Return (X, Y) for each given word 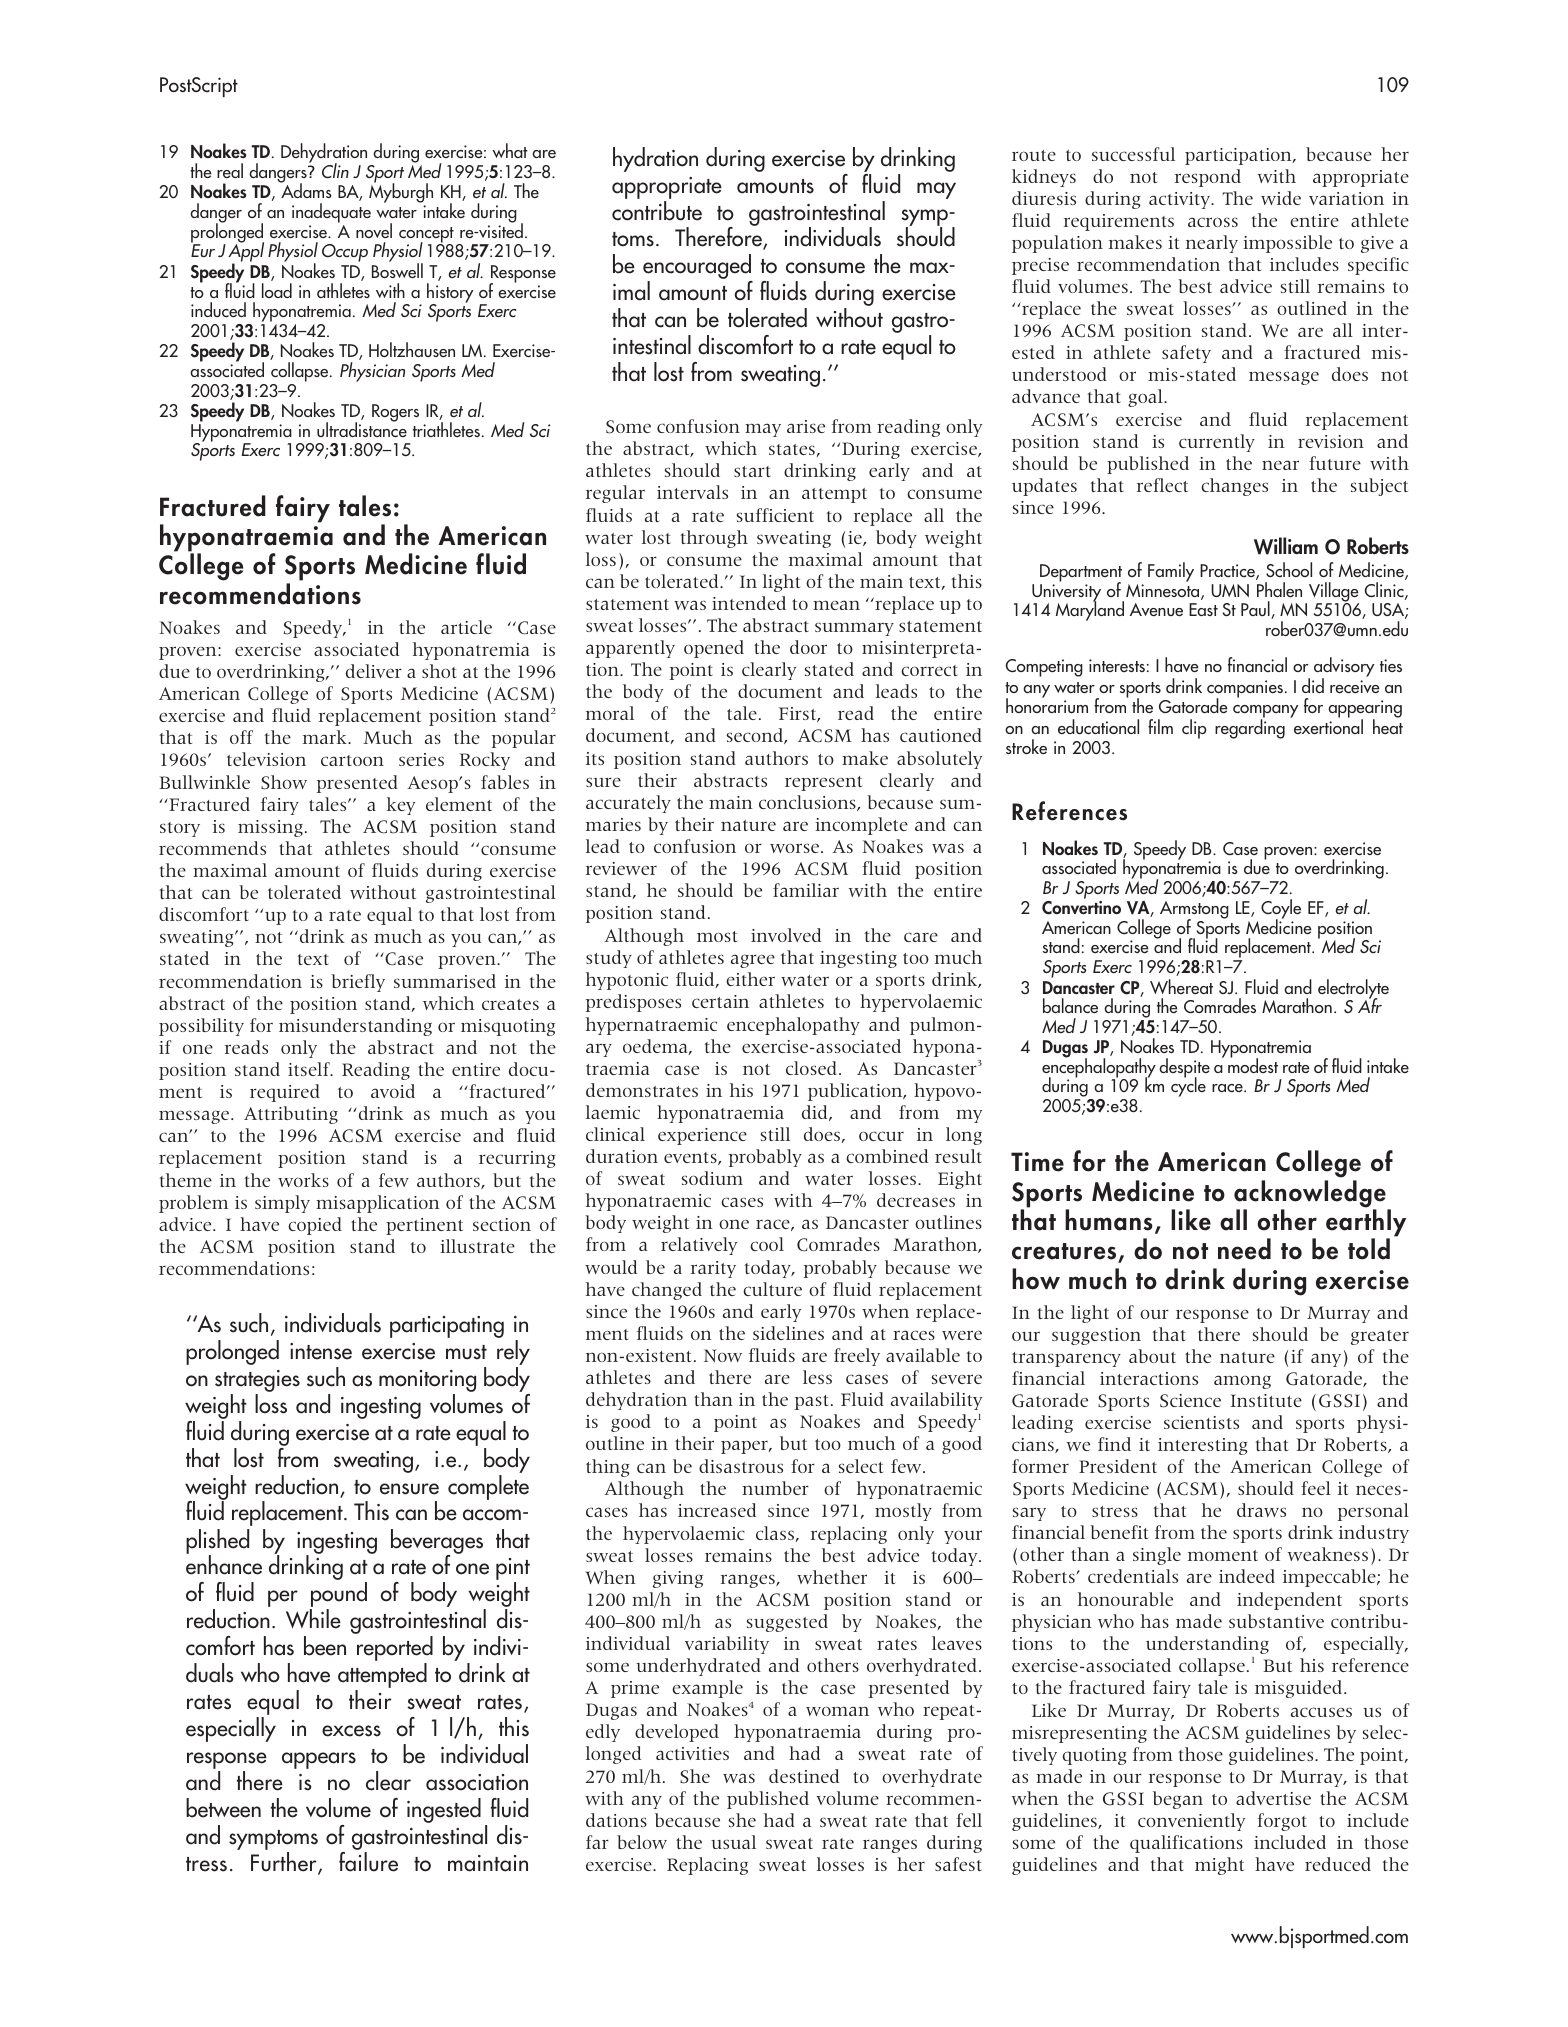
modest (1253, 1064)
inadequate (331, 213)
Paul (1256, 610)
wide (1281, 198)
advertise (1273, 1798)
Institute (1266, 1400)
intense (321, 1351)
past (811, 1402)
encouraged (698, 268)
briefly (358, 983)
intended (749, 603)
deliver (374, 671)
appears (319, 1760)
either (750, 979)
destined (804, 1776)
